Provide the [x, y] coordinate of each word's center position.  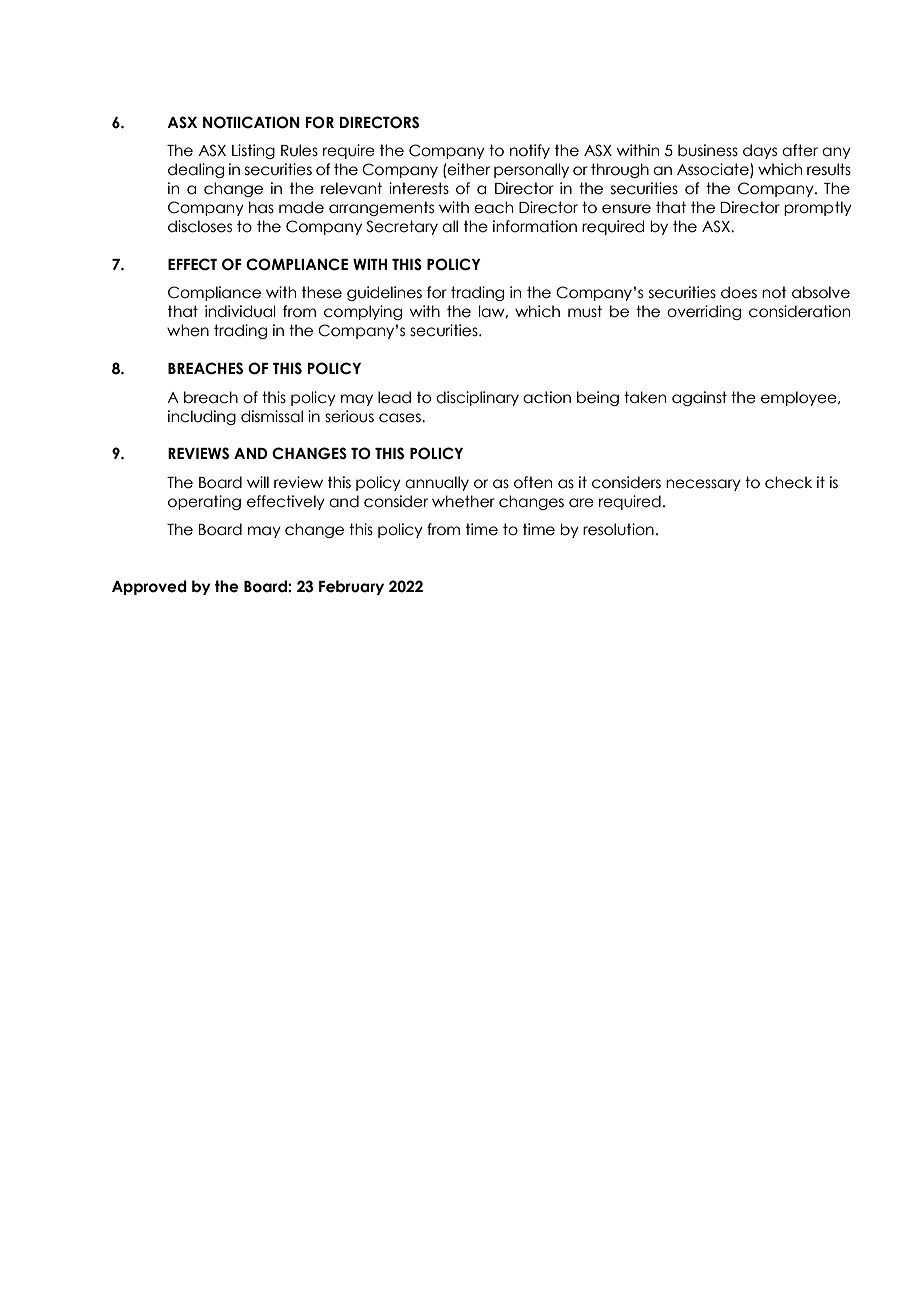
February [351, 587]
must [585, 311]
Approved [149, 587]
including [202, 417]
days [760, 151]
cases [401, 418]
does [739, 292]
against [699, 398]
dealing [196, 170]
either [468, 169]
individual [240, 311]
